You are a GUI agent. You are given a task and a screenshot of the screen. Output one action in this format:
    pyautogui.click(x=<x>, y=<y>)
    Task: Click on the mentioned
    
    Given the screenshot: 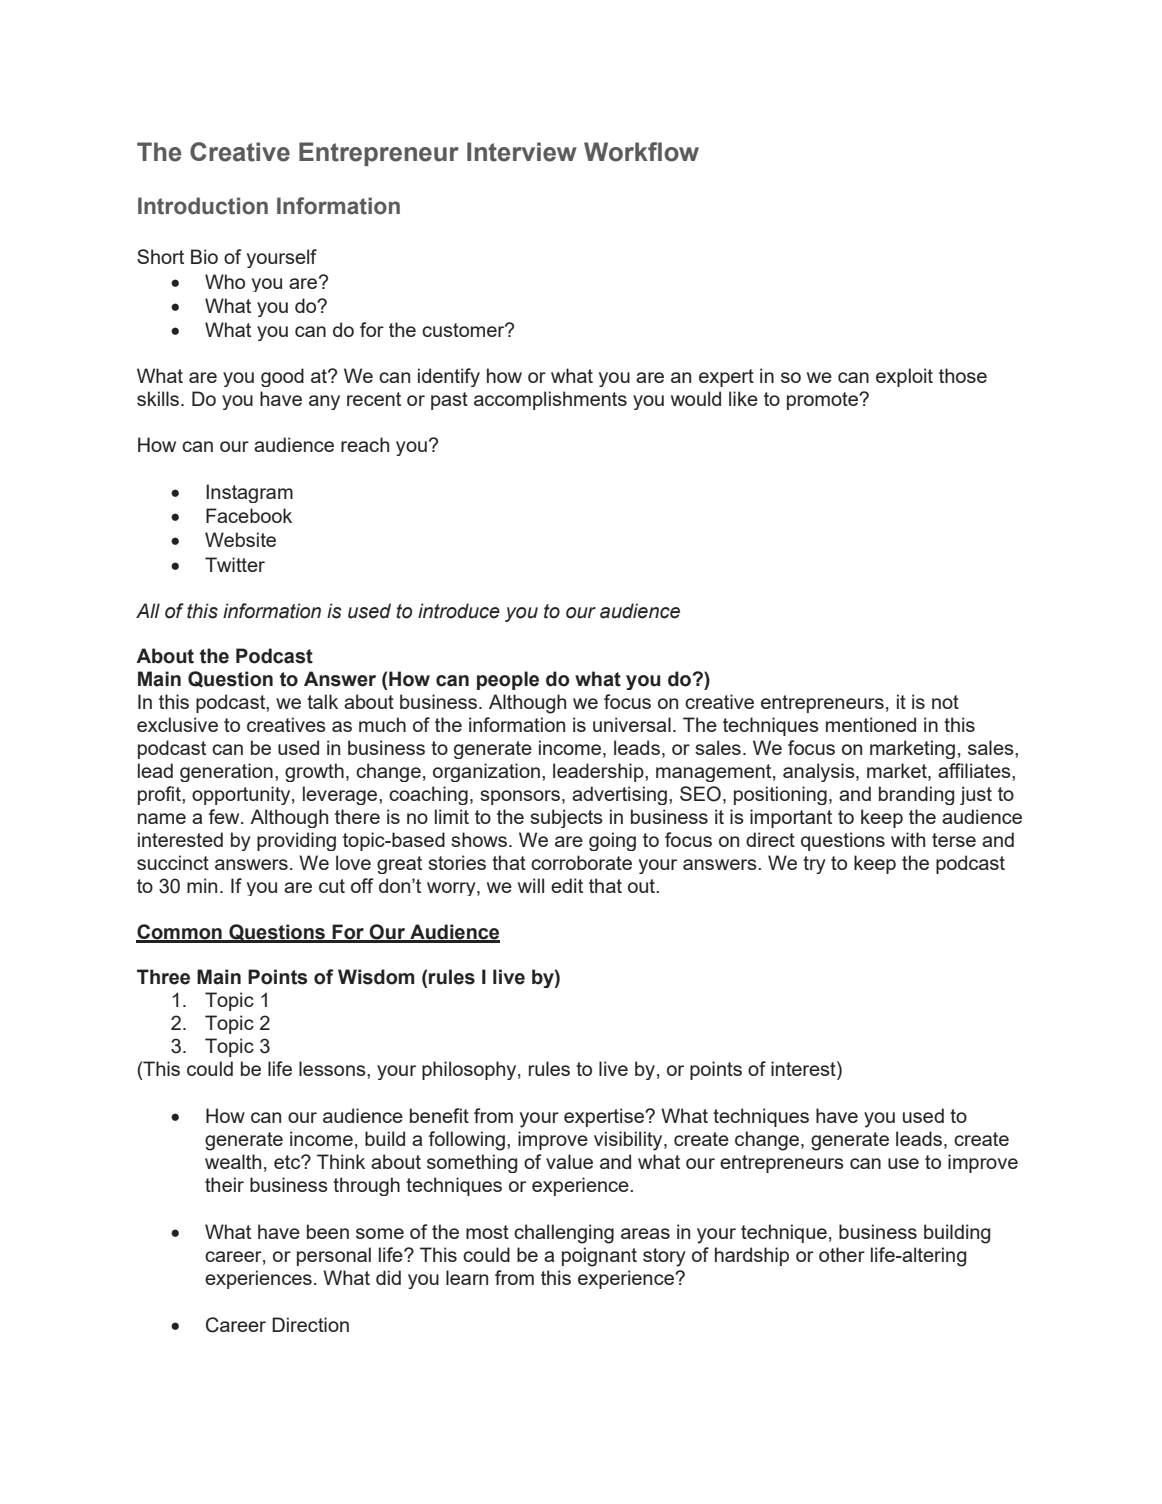 What is the action you would take?
    pyautogui.click(x=871, y=724)
